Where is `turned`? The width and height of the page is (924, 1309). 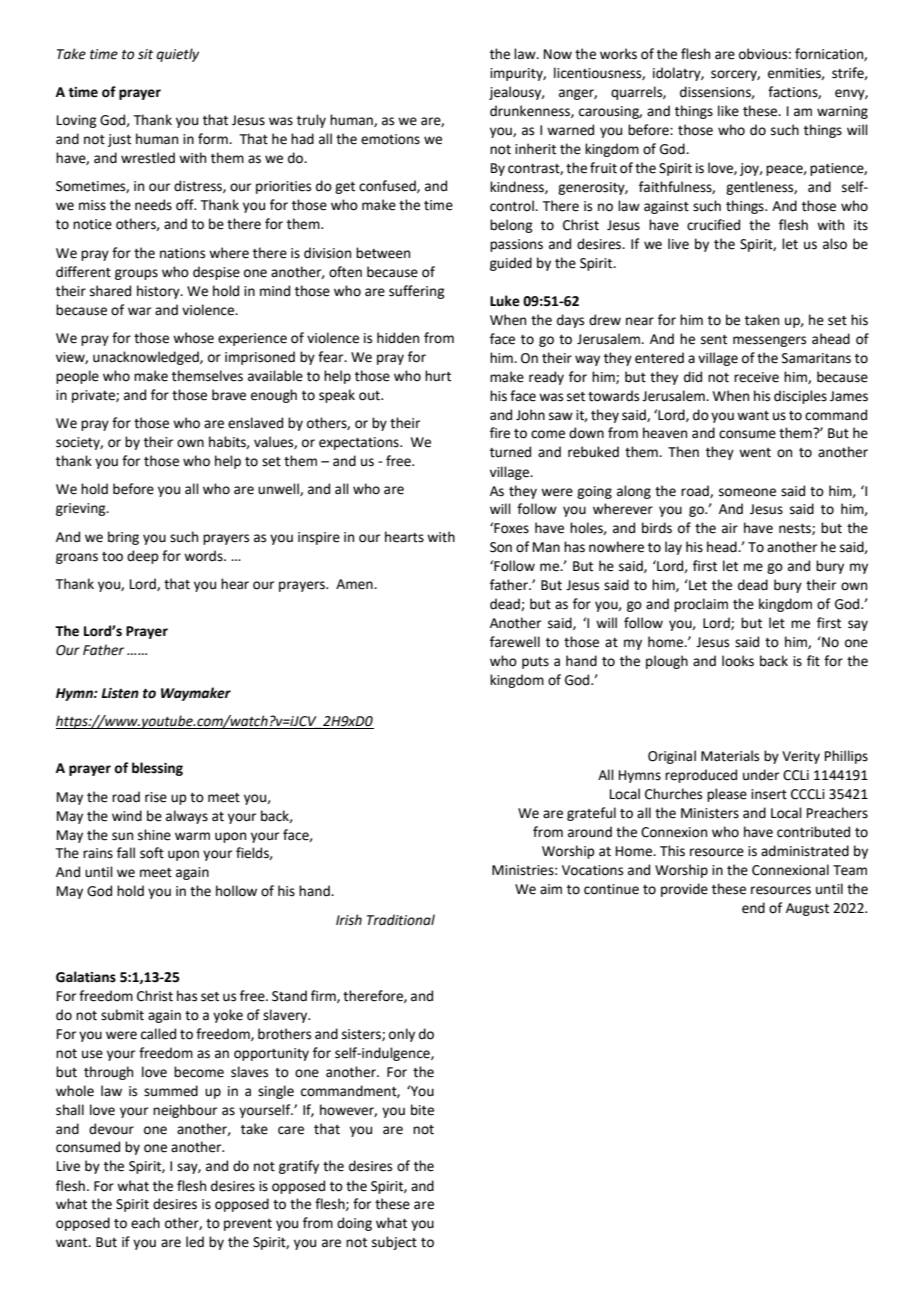
turned is located at coordinates (510, 452).
